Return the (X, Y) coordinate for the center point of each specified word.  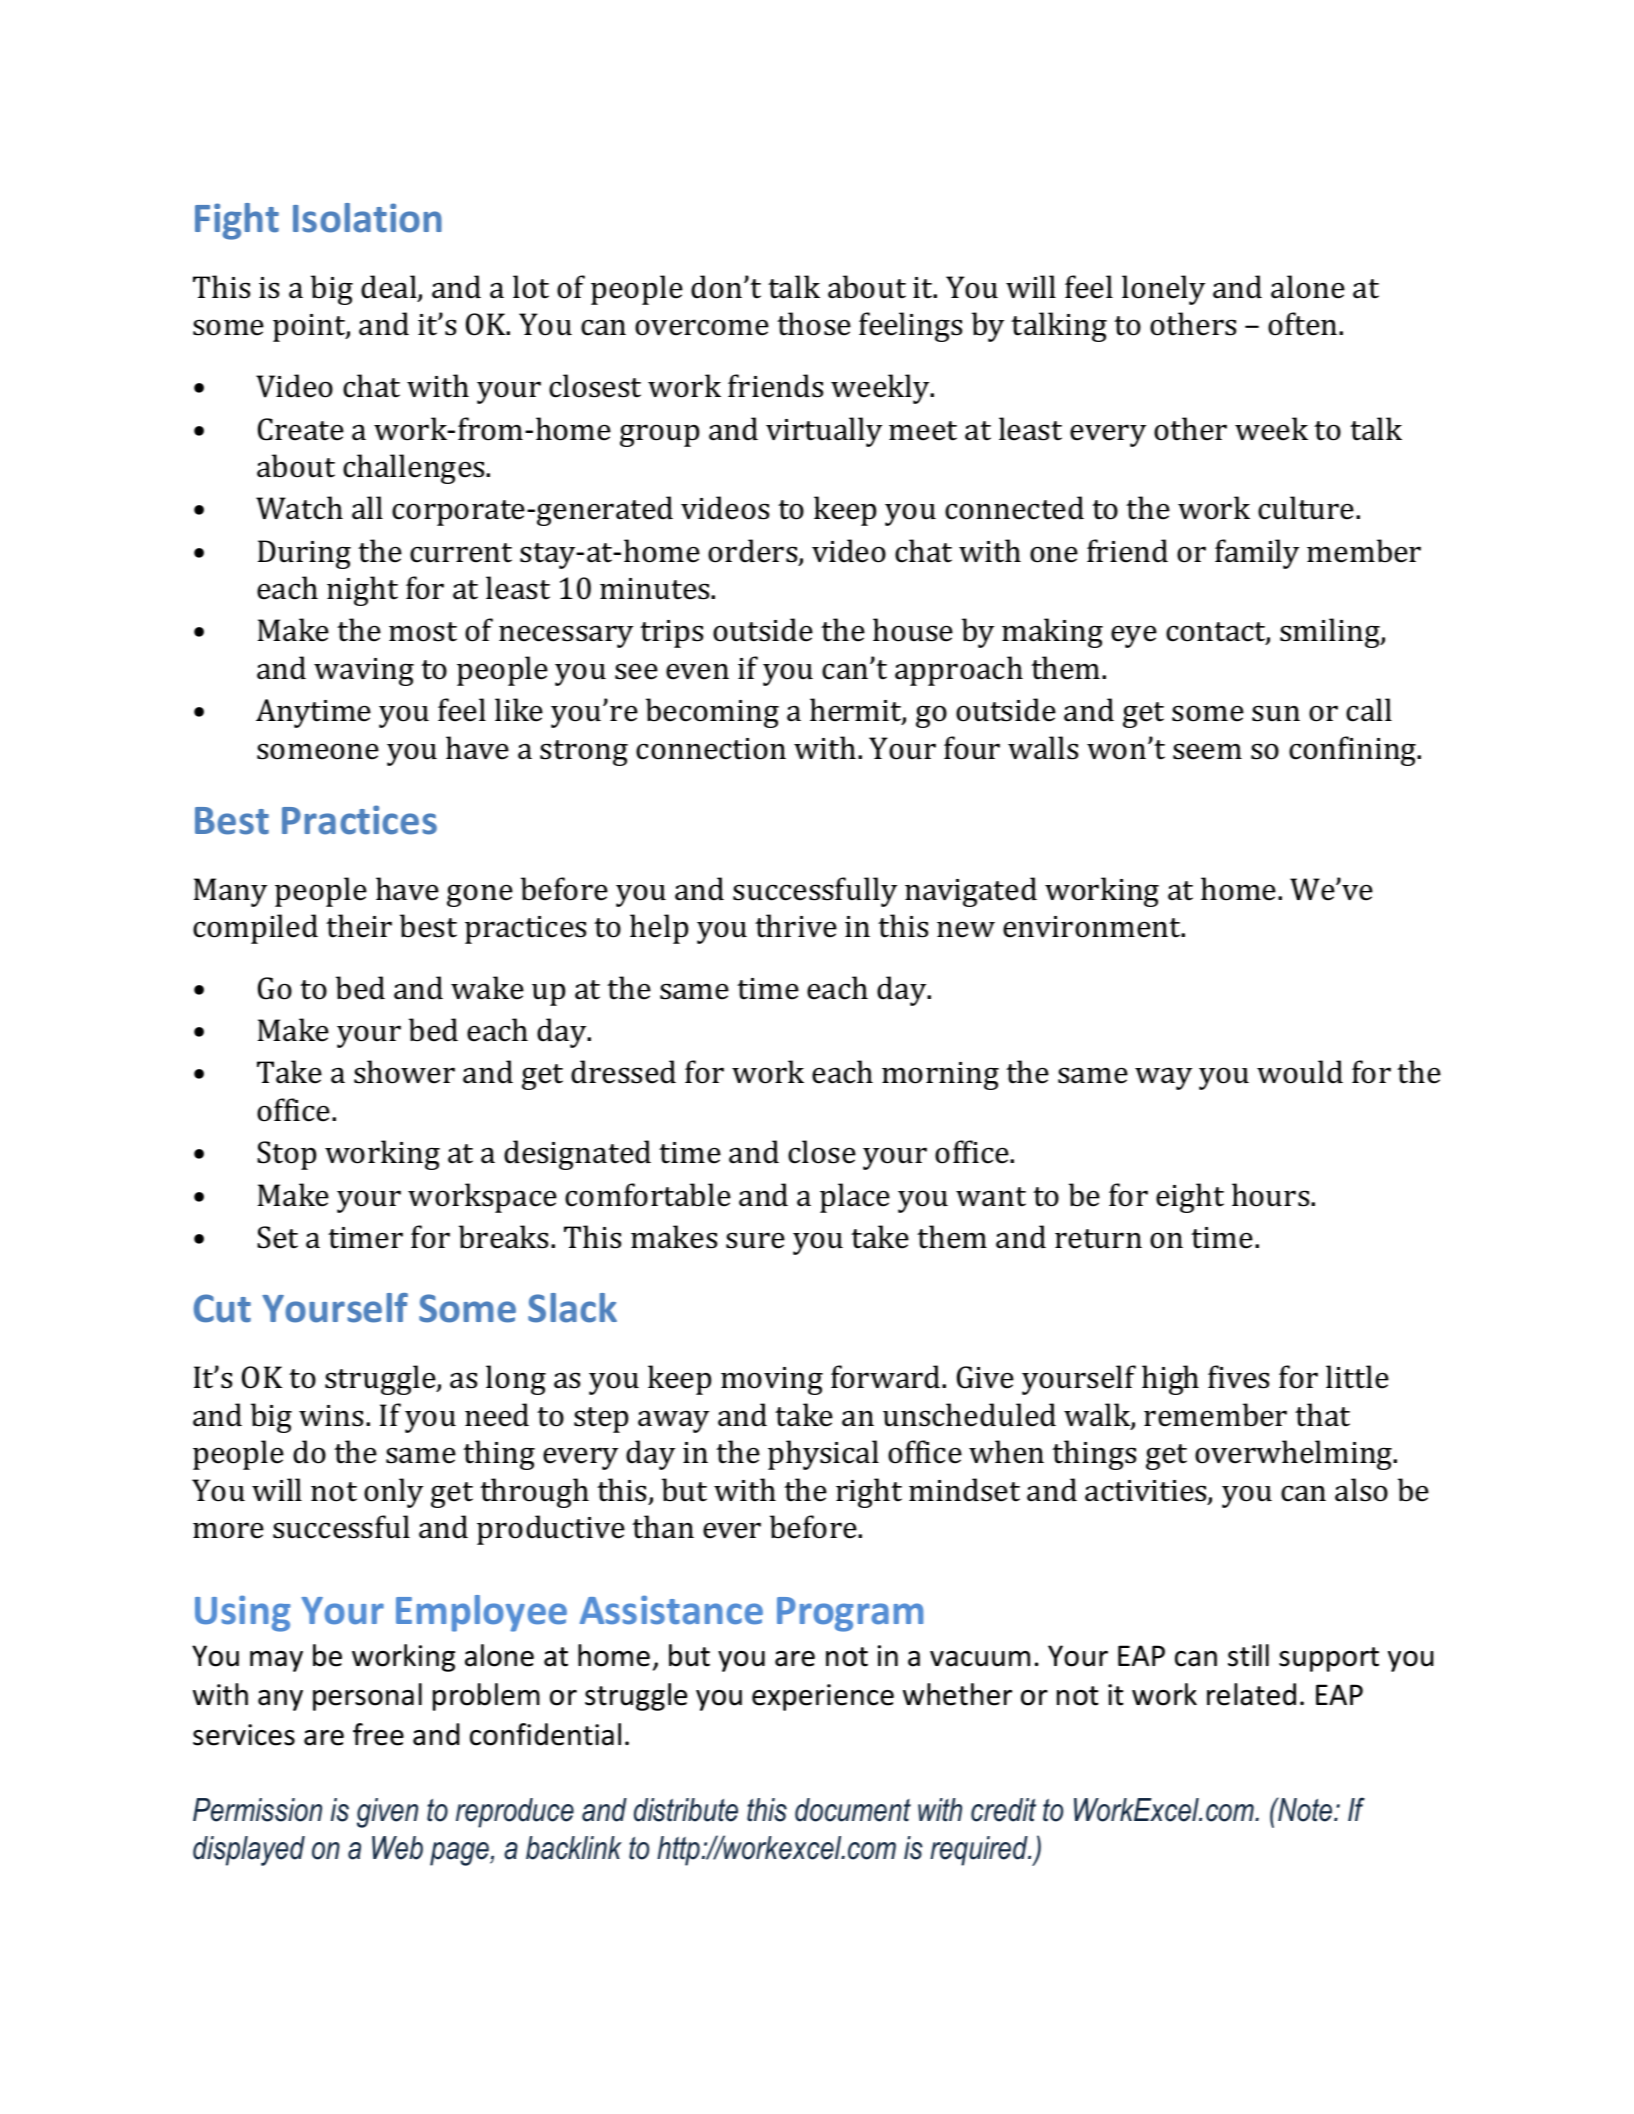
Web (397, 1848)
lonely (1163, 290)
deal (390, 288)
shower (404, 1072)
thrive (796, 926)
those (814, 324)
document (853, 1810)
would (1300, 1072)
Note (1305, 1809)
